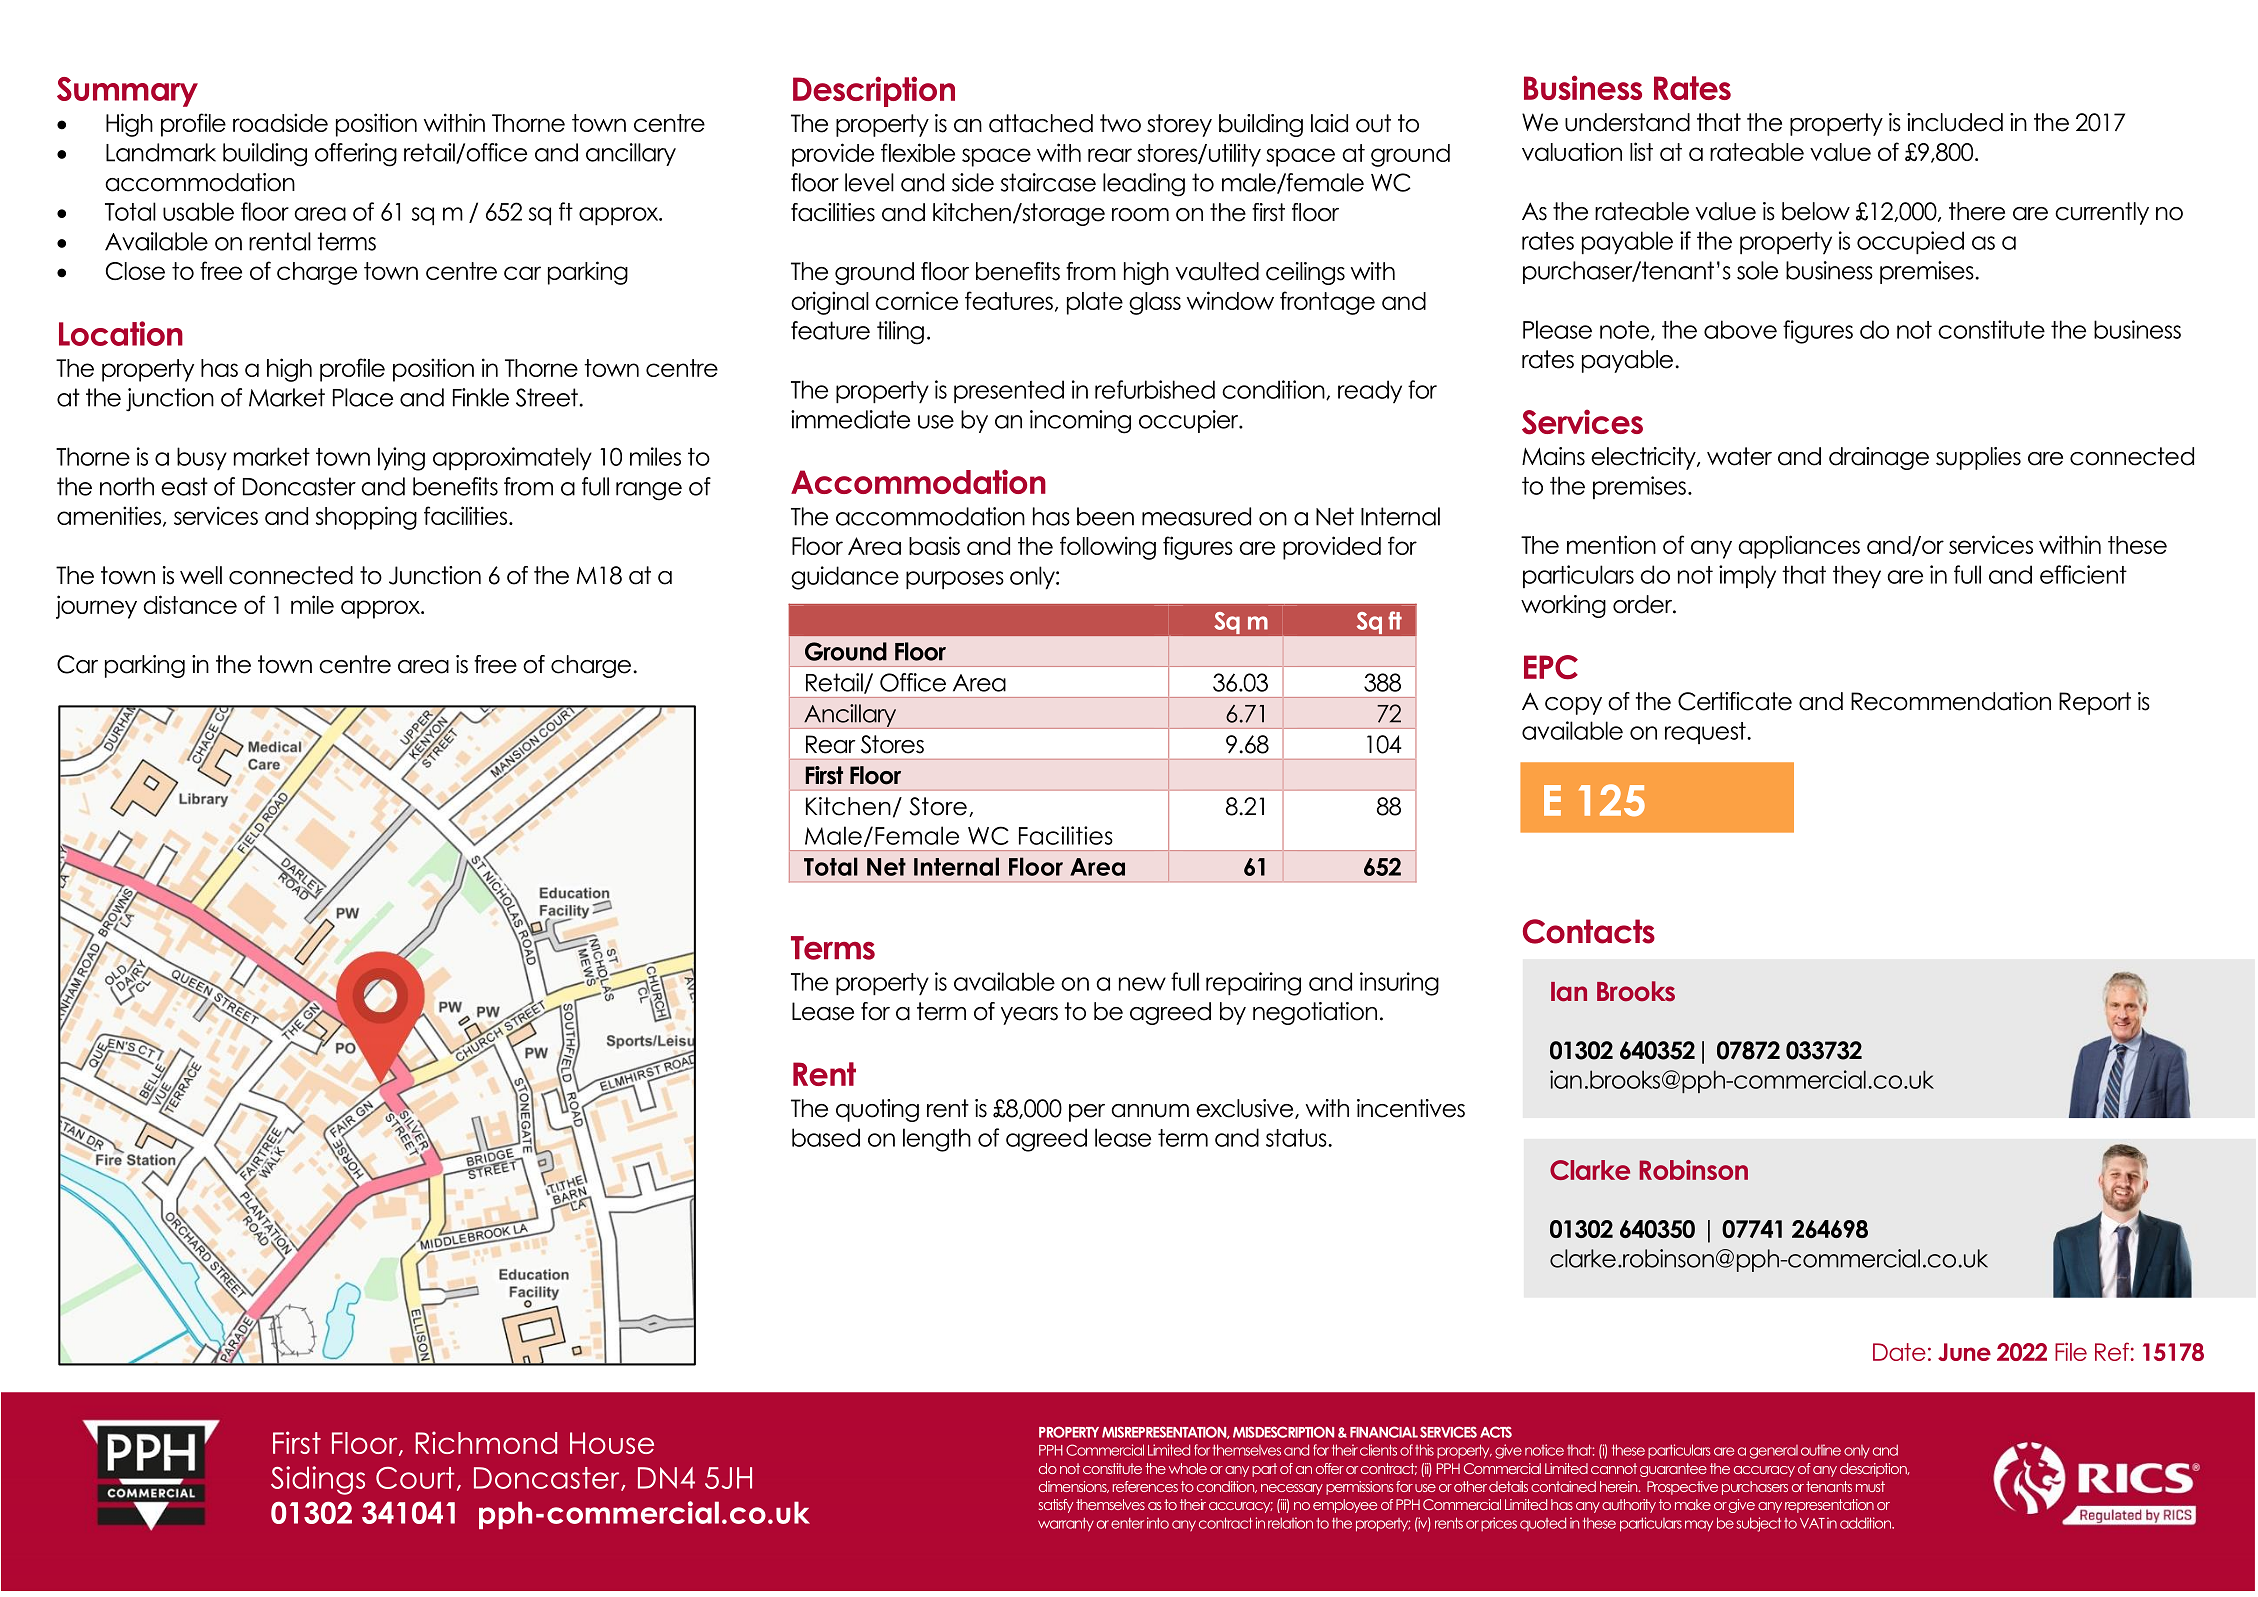  Describe the element at coordinates (1120, 123) in the screenshot. I see `two` at that location.
